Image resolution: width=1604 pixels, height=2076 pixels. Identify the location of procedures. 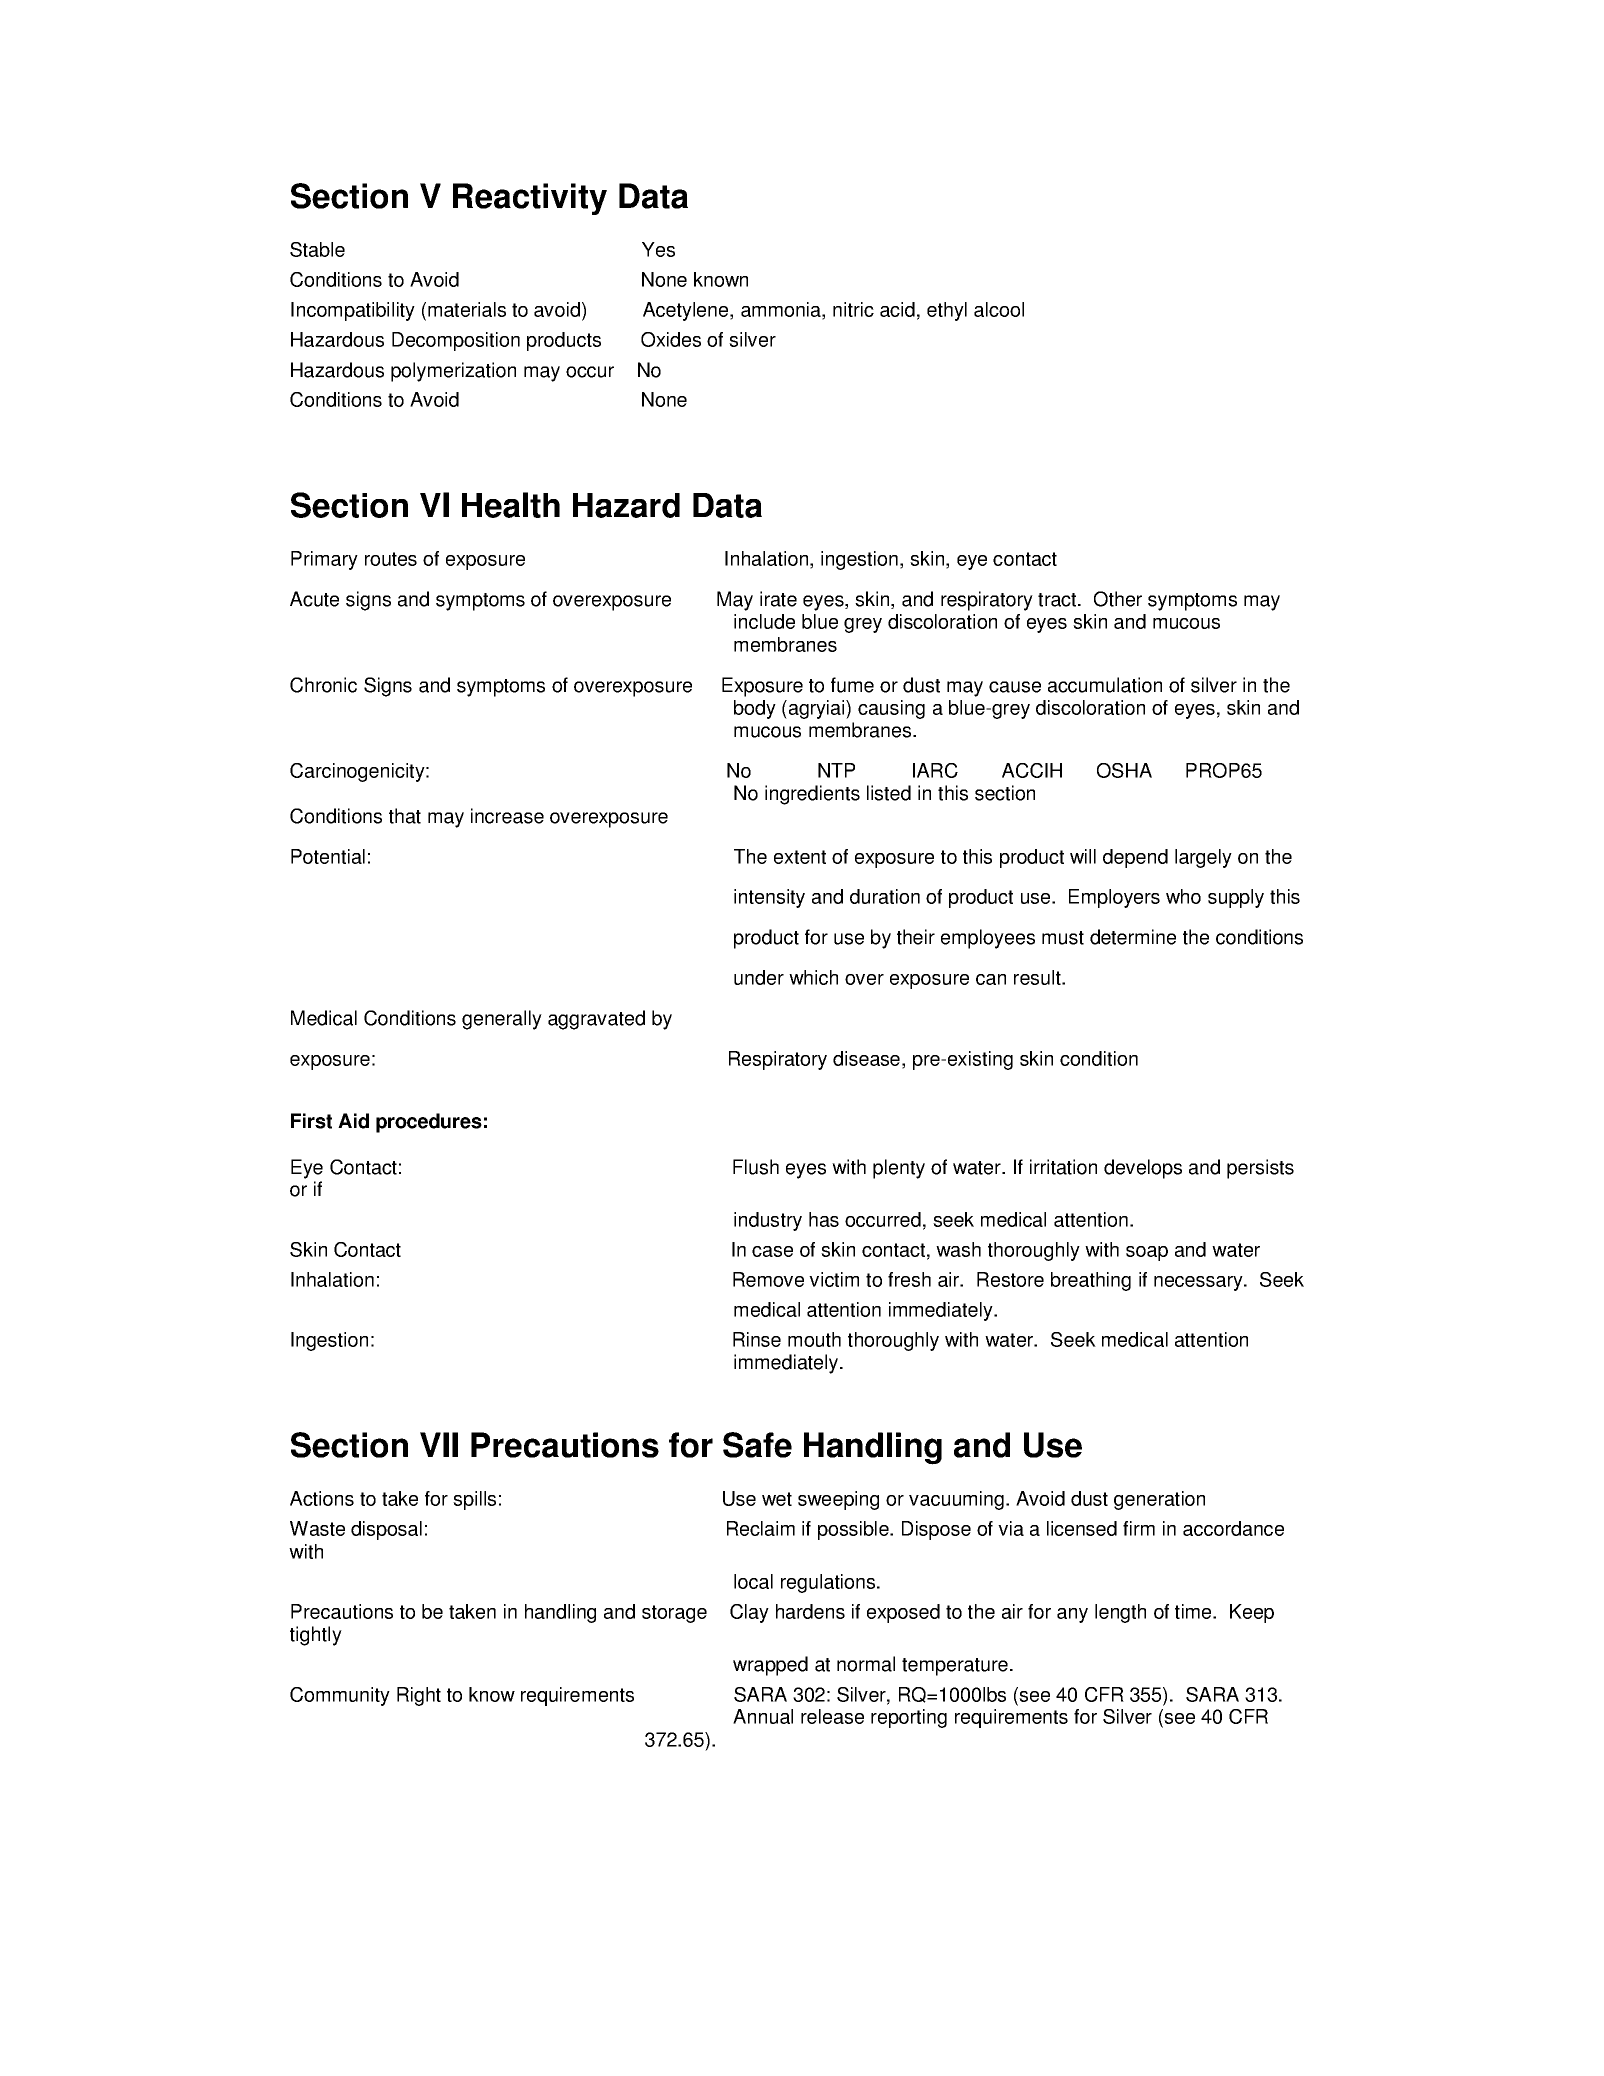
(429, 1123).
